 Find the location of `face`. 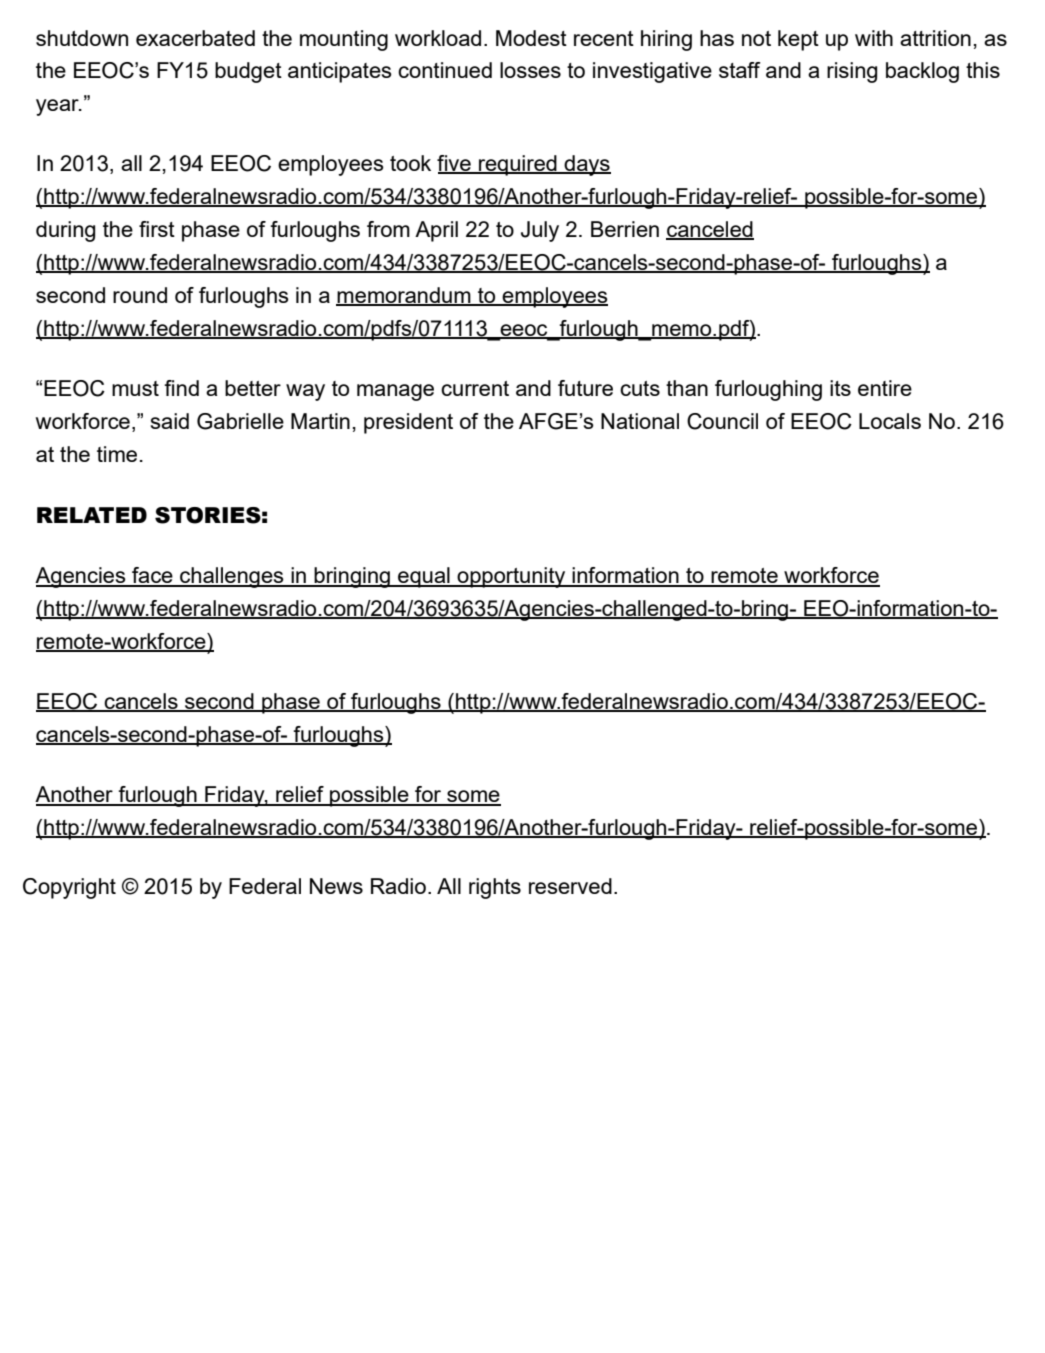

face is located at coordinates (152, 576).
